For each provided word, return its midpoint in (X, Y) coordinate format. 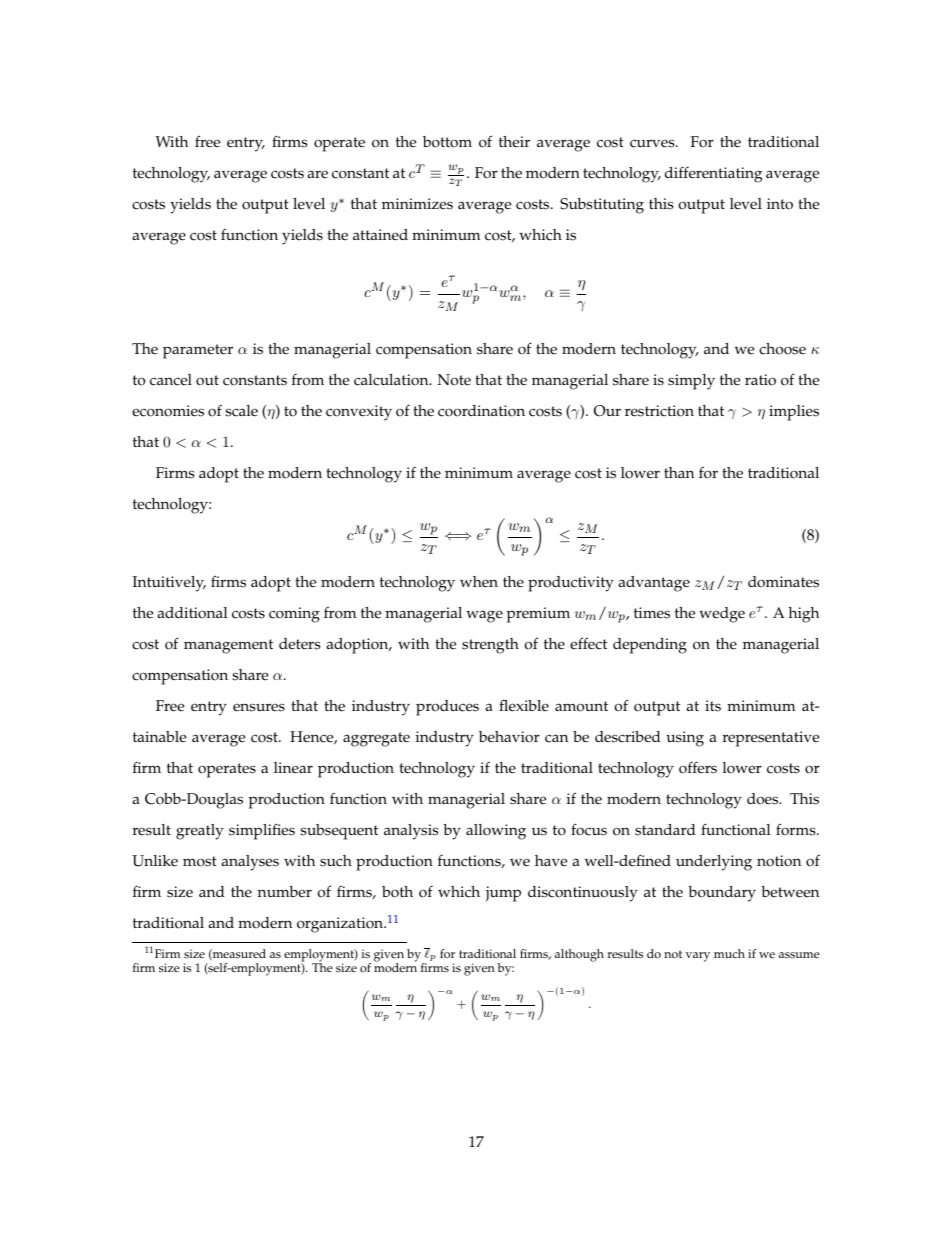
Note (454, 380)
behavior (509, 737)
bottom (447, 142)
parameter (198, 351)
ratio (760, 380)
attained (380, 235)
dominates (783, 582)
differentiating (714, 174)
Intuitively (169, 584)
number (285, 892)
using (685, 739)
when (479, 582)
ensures (259, 707)
